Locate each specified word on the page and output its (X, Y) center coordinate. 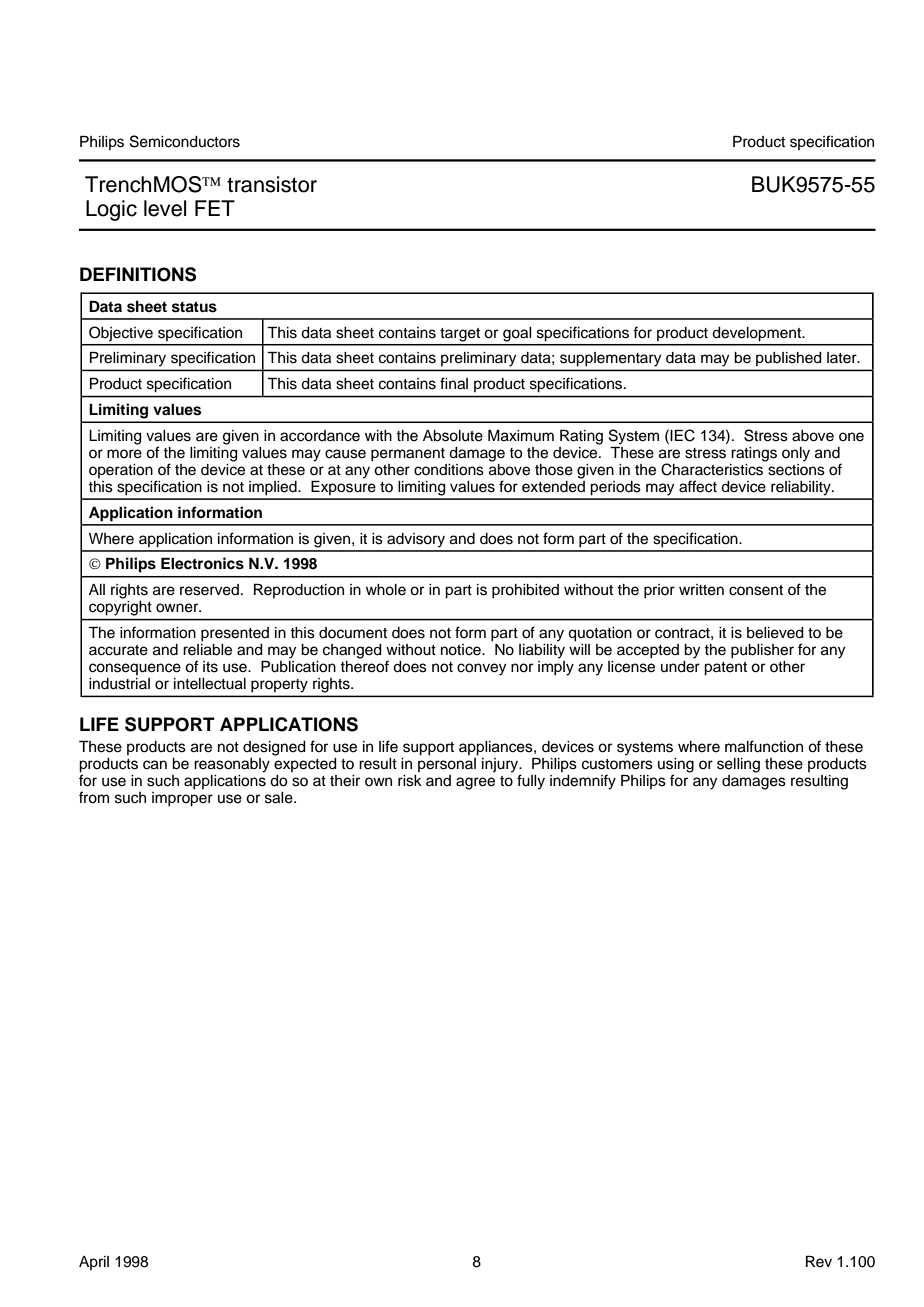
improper (182, 798)
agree (475, 783)
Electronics (202, 563)
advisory (416, 540)
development (758, 334)
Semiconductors (185, 141)
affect (698, 486)
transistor (272, 184)
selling (738, 765)
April (94, 1263)
